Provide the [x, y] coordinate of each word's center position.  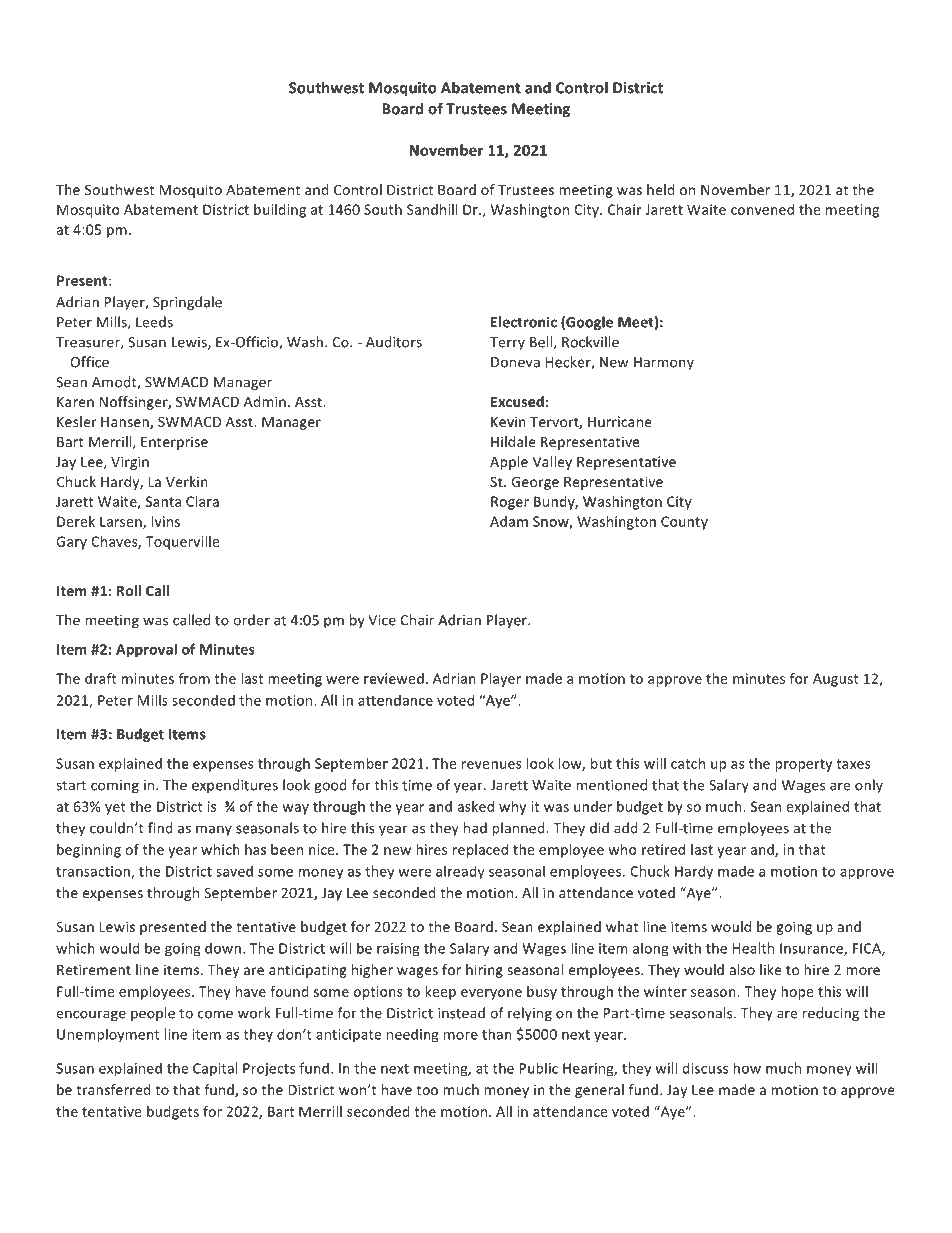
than [497, 1034]
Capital [215, 1069]
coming [115, 786]
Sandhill [432, 209]
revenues [492, 765]
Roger [510, 503]
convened [762, 209]
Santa [163, 501]
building [280, 211]
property [803, 765]
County [684, 523]
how [747, 1068]
